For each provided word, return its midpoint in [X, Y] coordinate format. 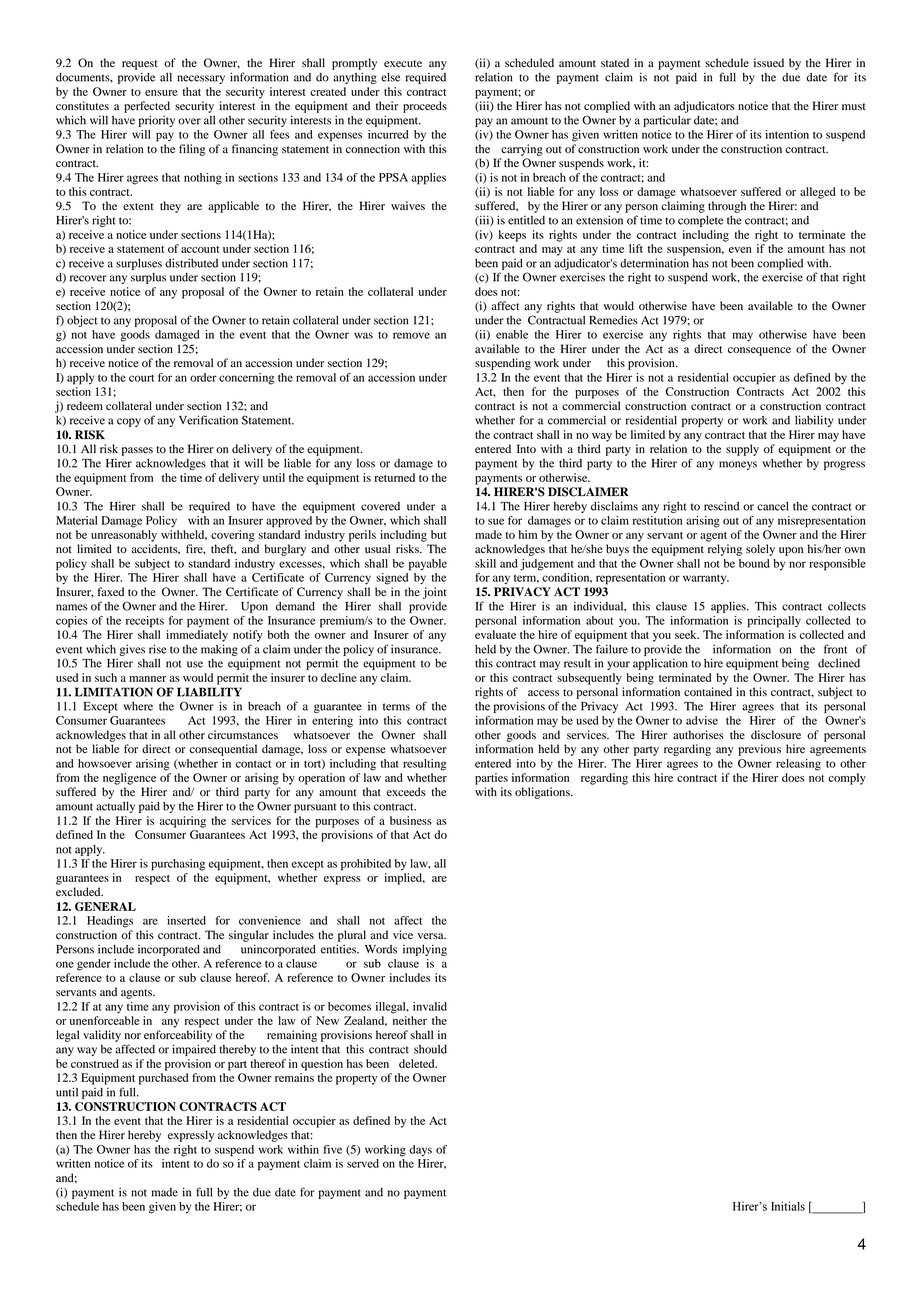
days [420, 1151]
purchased [163, 1079]
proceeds [425, 107]
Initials [788, 1206]
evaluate [495, 634]
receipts [145, 622]
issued [769, 63]
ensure [161, 93]
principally [774, 622]
